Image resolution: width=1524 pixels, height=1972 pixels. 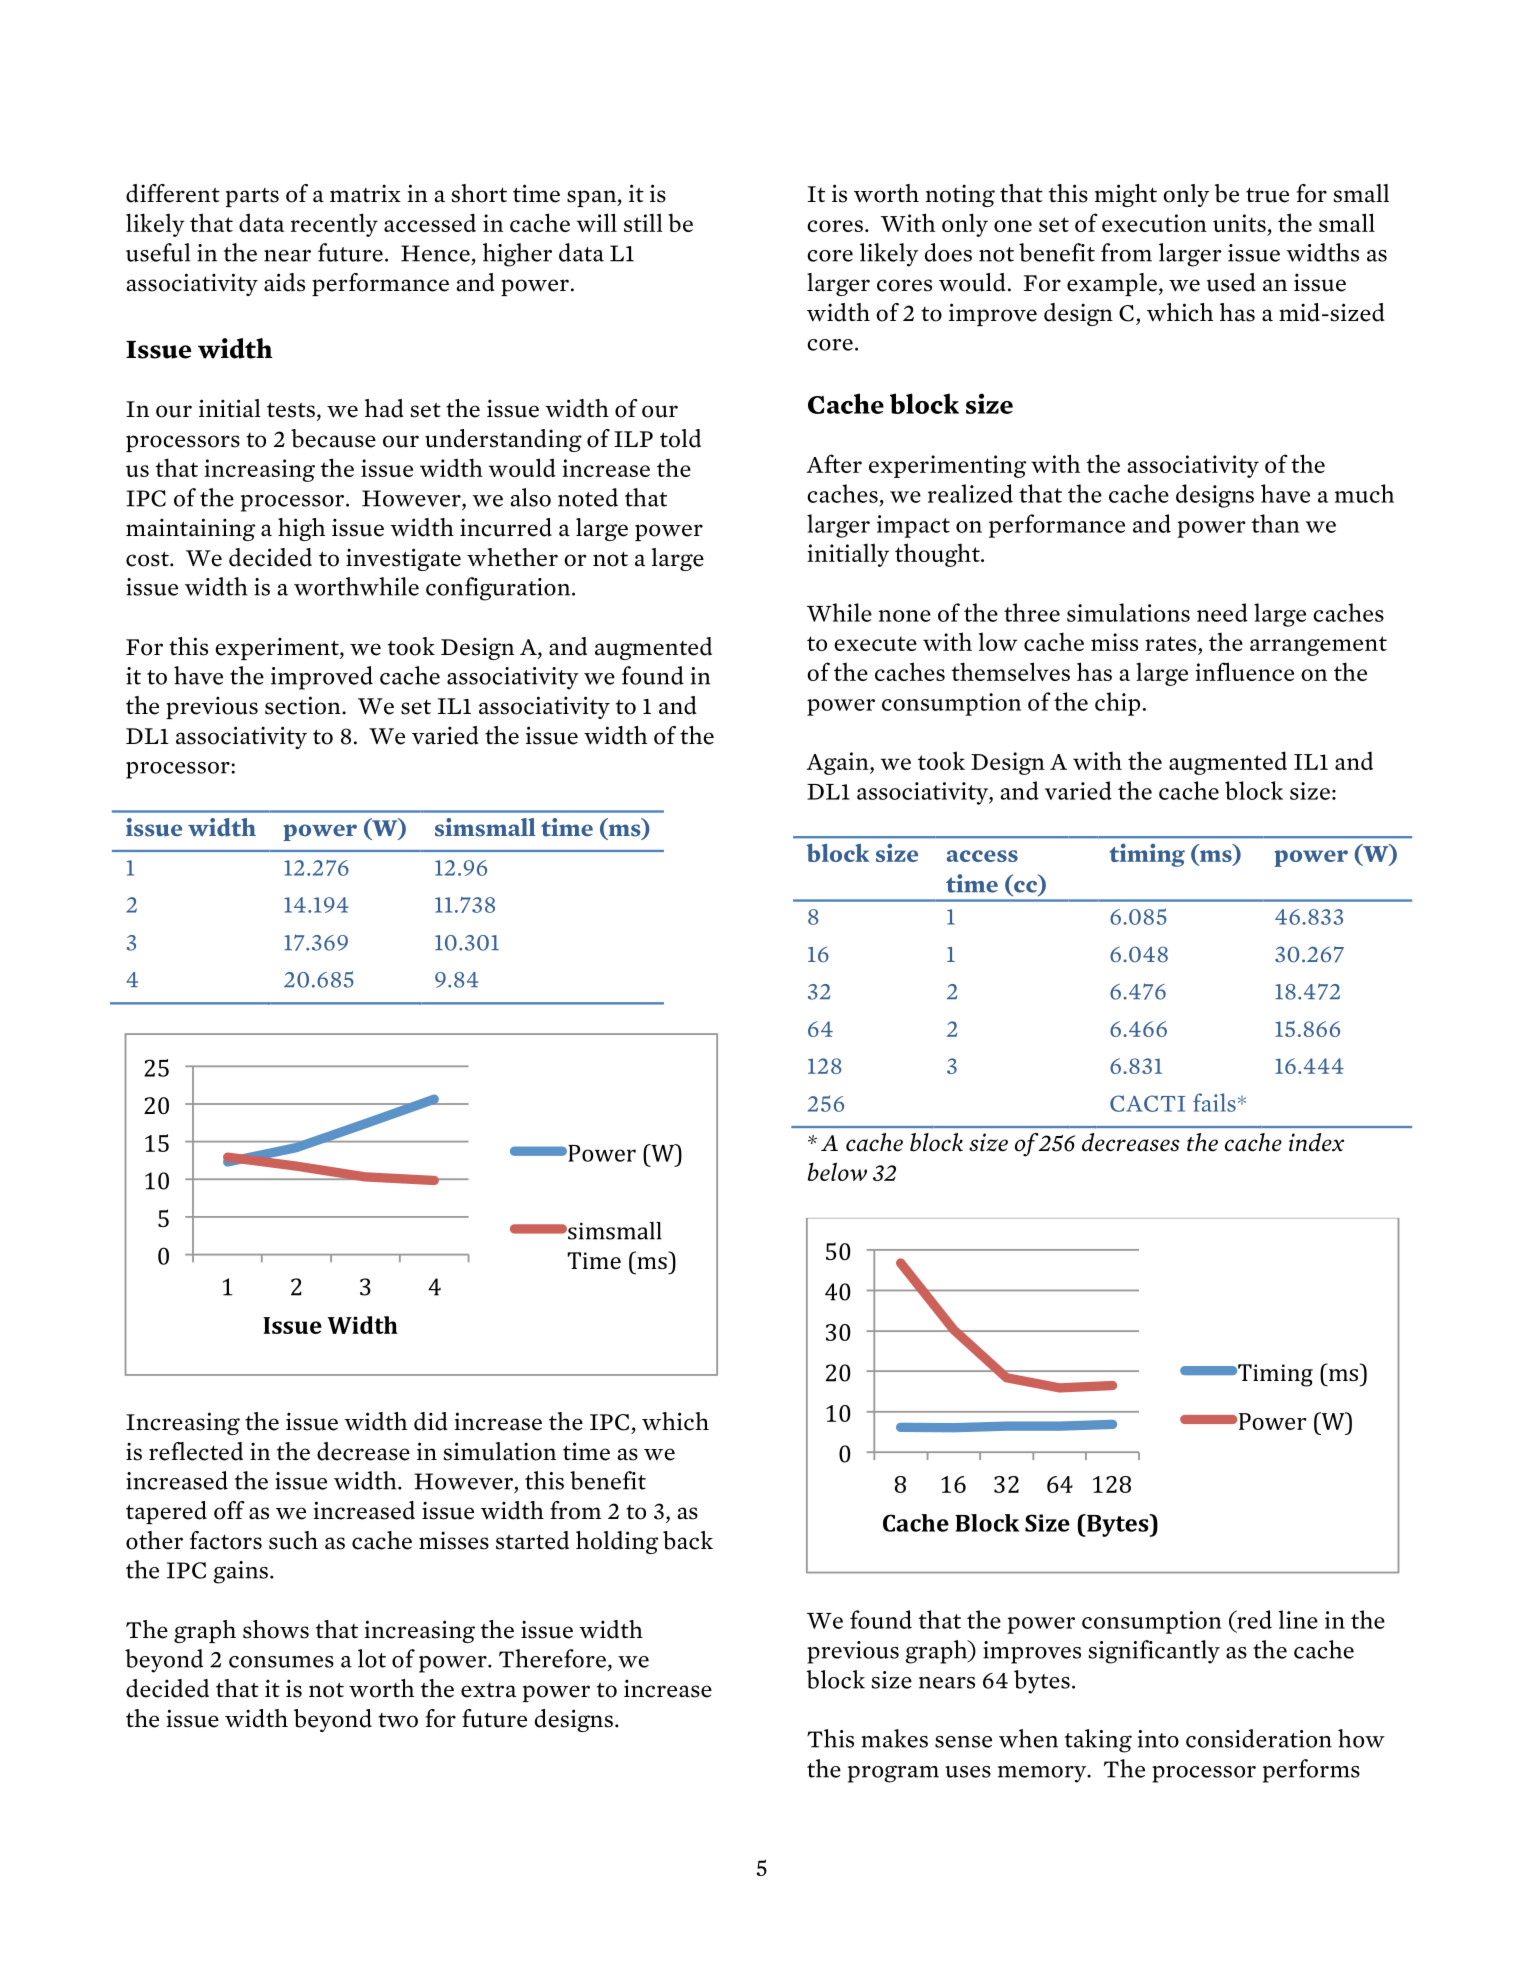 I want to click on section, so click(x=304, y=705).
